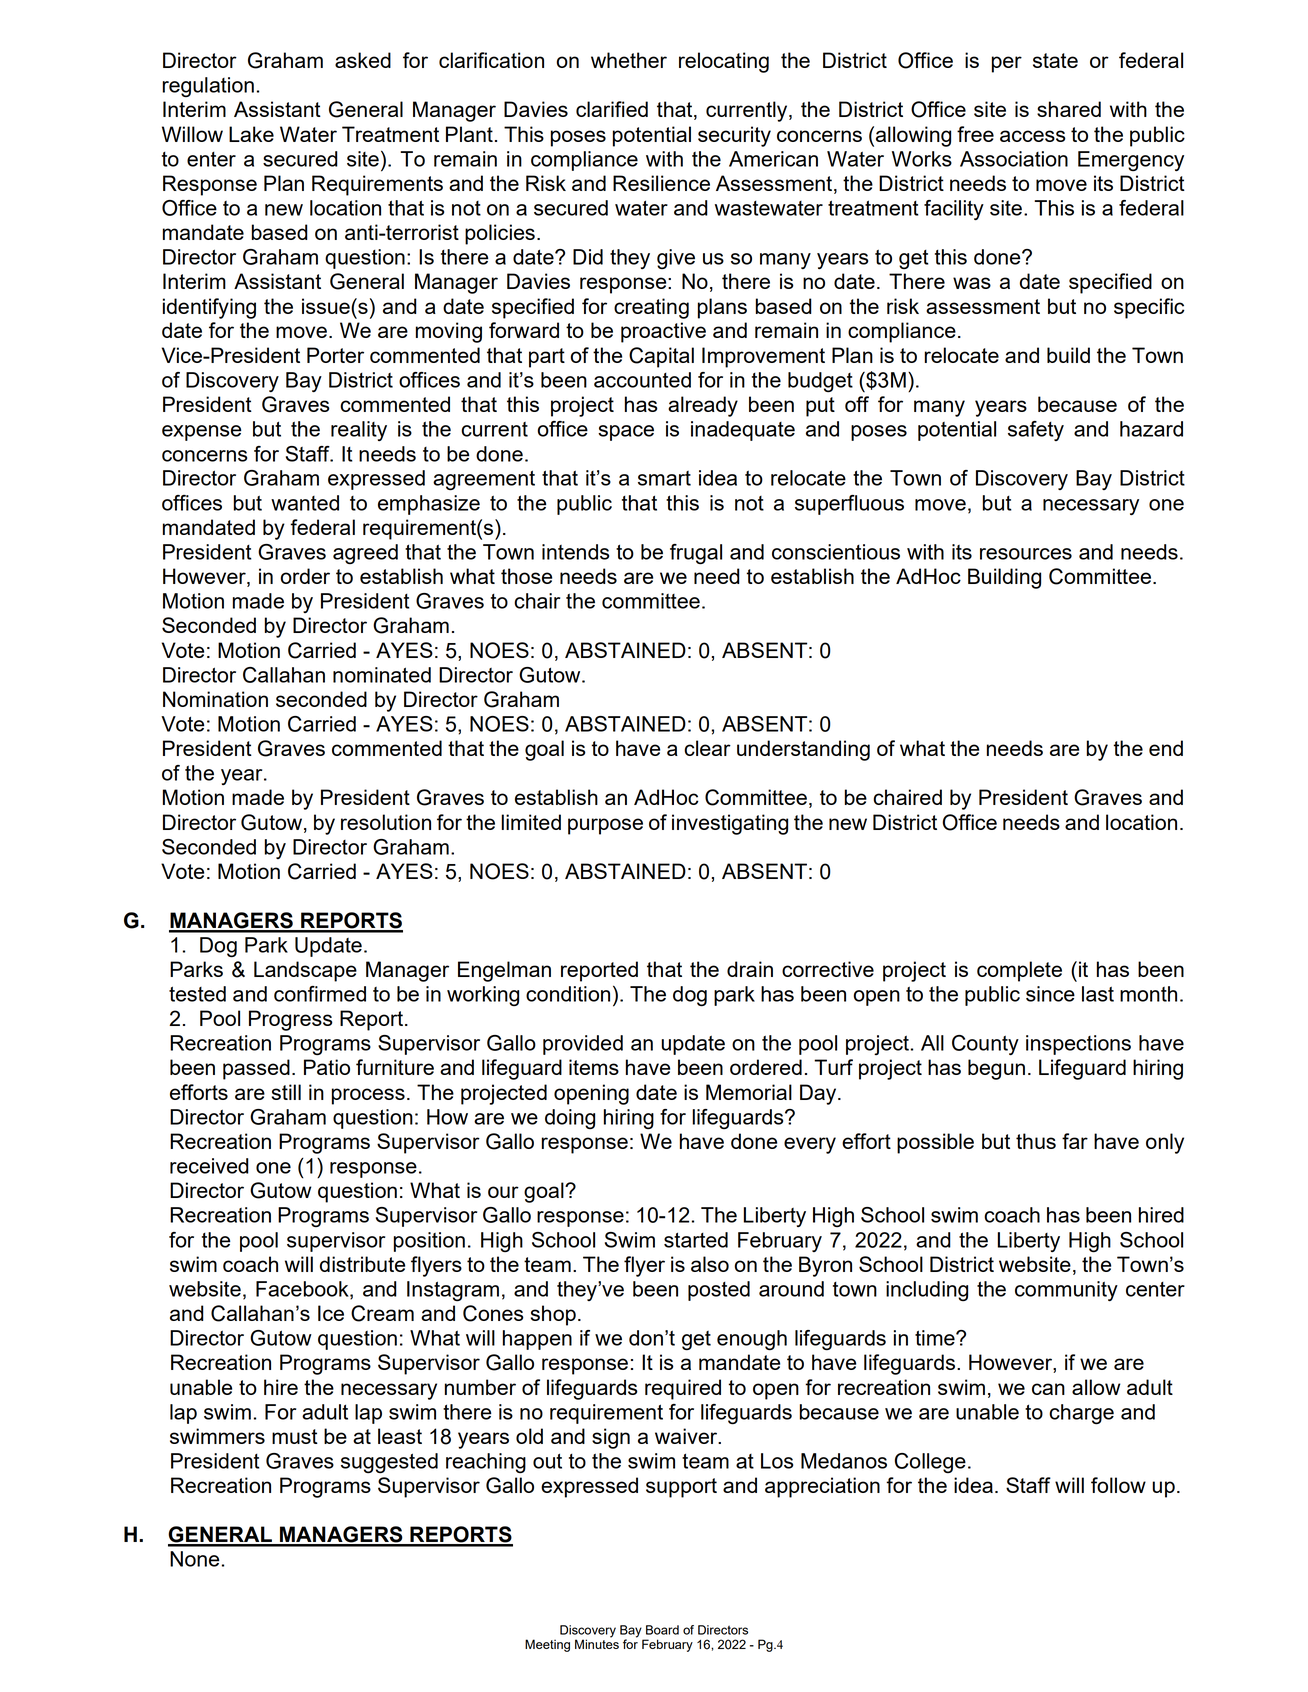 This page has height=1692, width=1308. I want to click on Lake, so click(251, 134).
